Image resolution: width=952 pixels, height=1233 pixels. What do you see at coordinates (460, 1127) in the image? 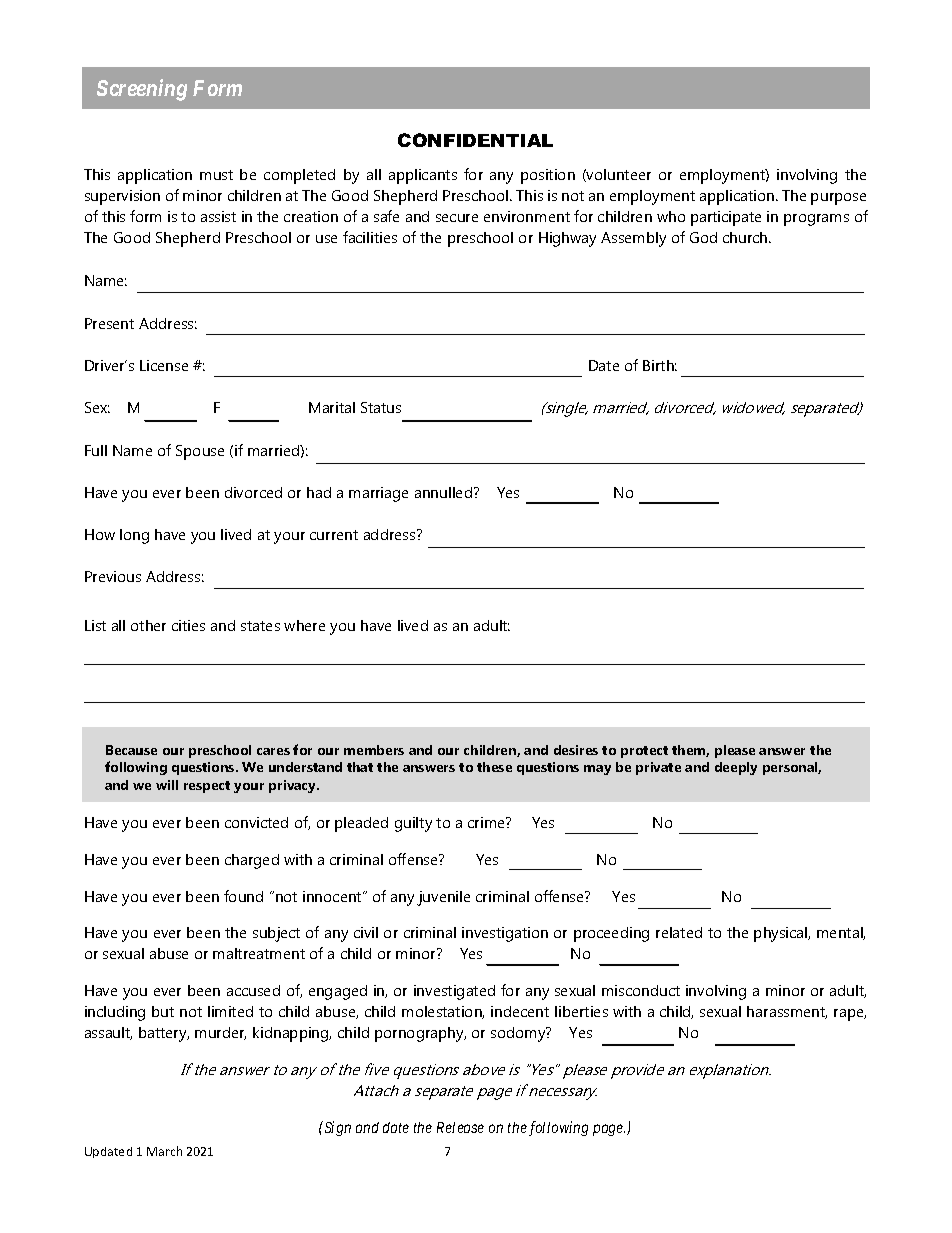
I see `Release` at bounding box center [460, 1127].
